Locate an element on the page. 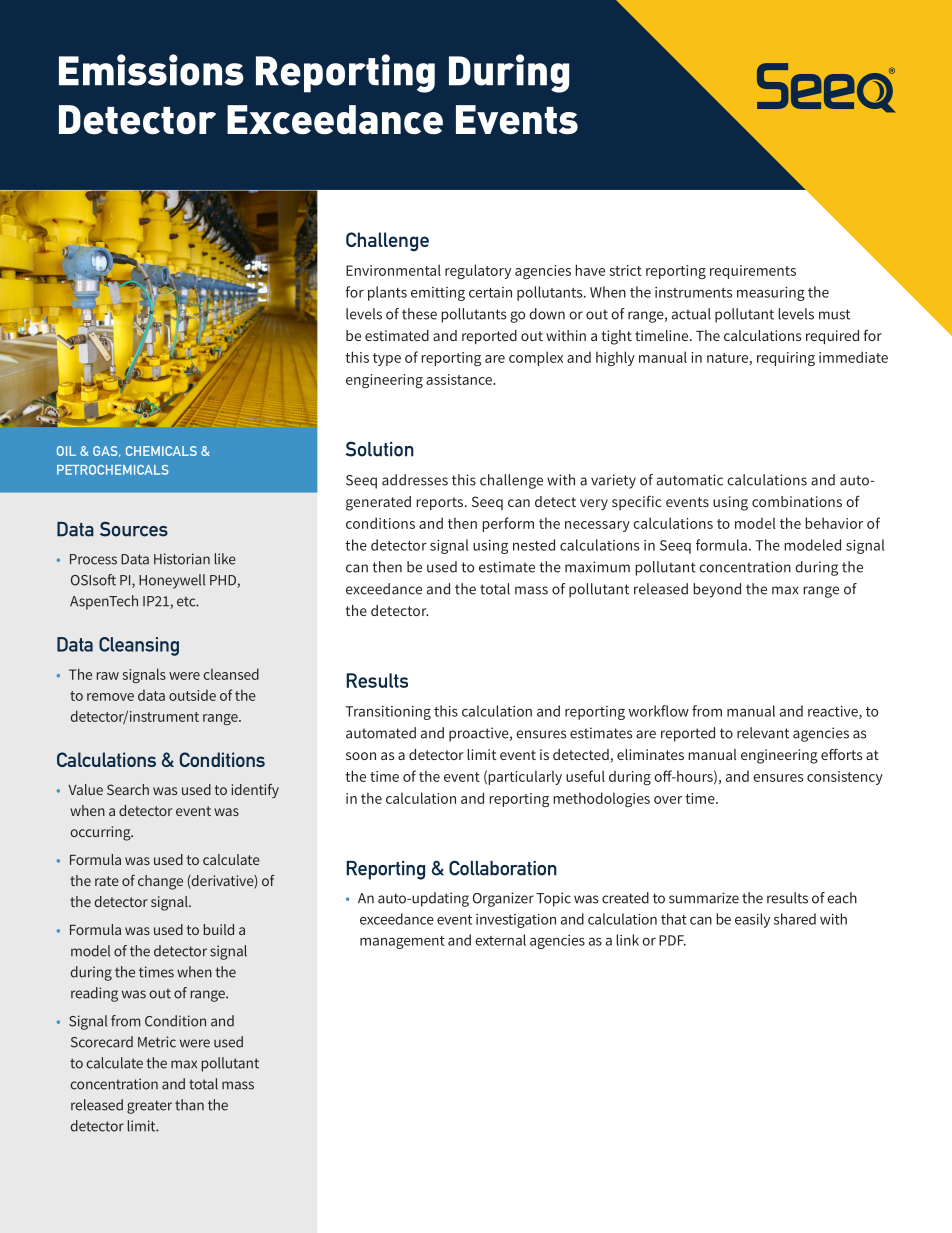 The height and width of the image is (1233, 952). greater is located at coordinates (149, 1107).
